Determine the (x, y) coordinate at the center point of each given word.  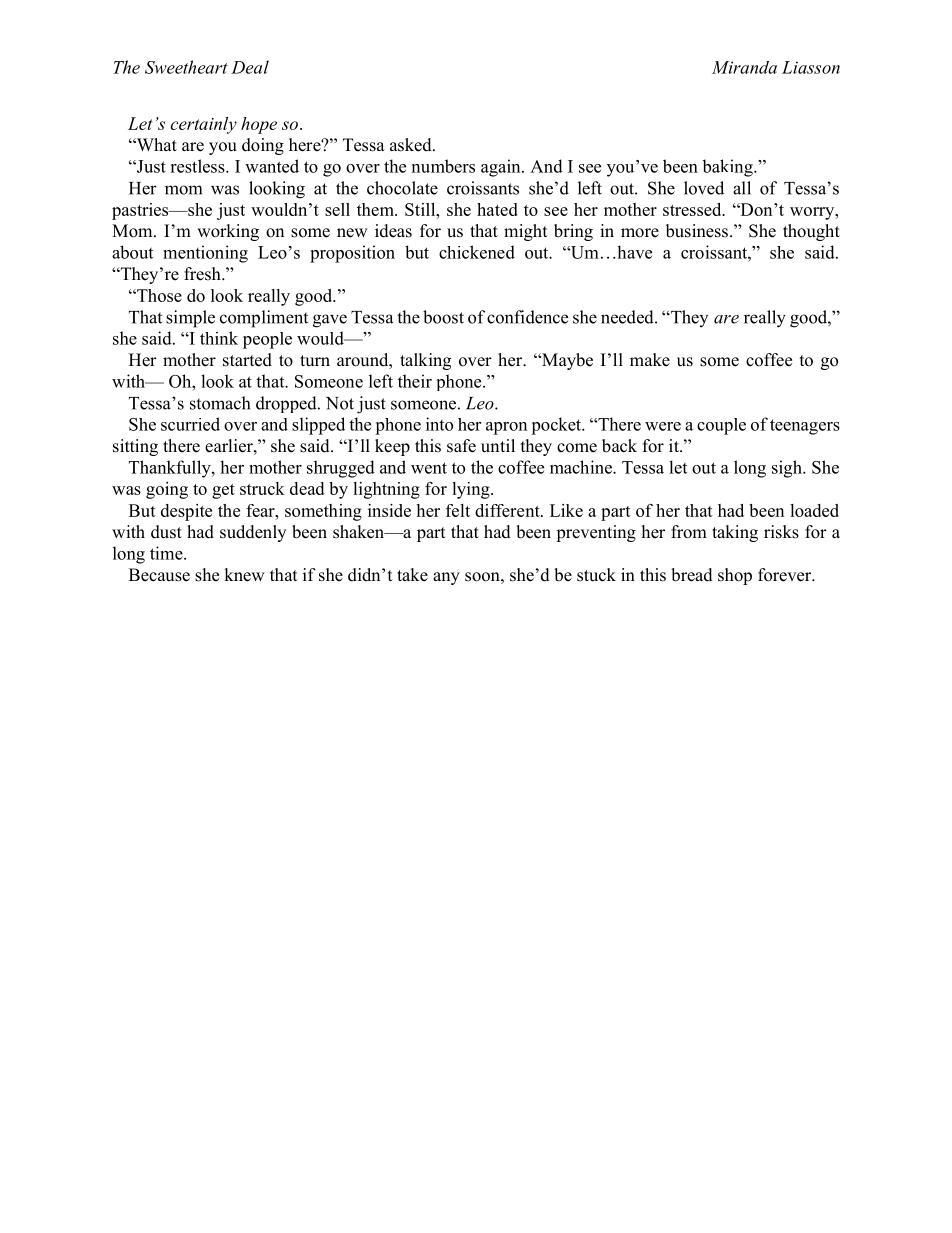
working (228, 232)
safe (461, 446)
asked (412, 145)
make (650, 360)
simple (190, 319)
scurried (190, 424)
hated (497, 209)
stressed (693, 209)
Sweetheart (186, 67)
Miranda (744, 67)
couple (721, 426)
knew (244, 575)
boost (443, 317)
